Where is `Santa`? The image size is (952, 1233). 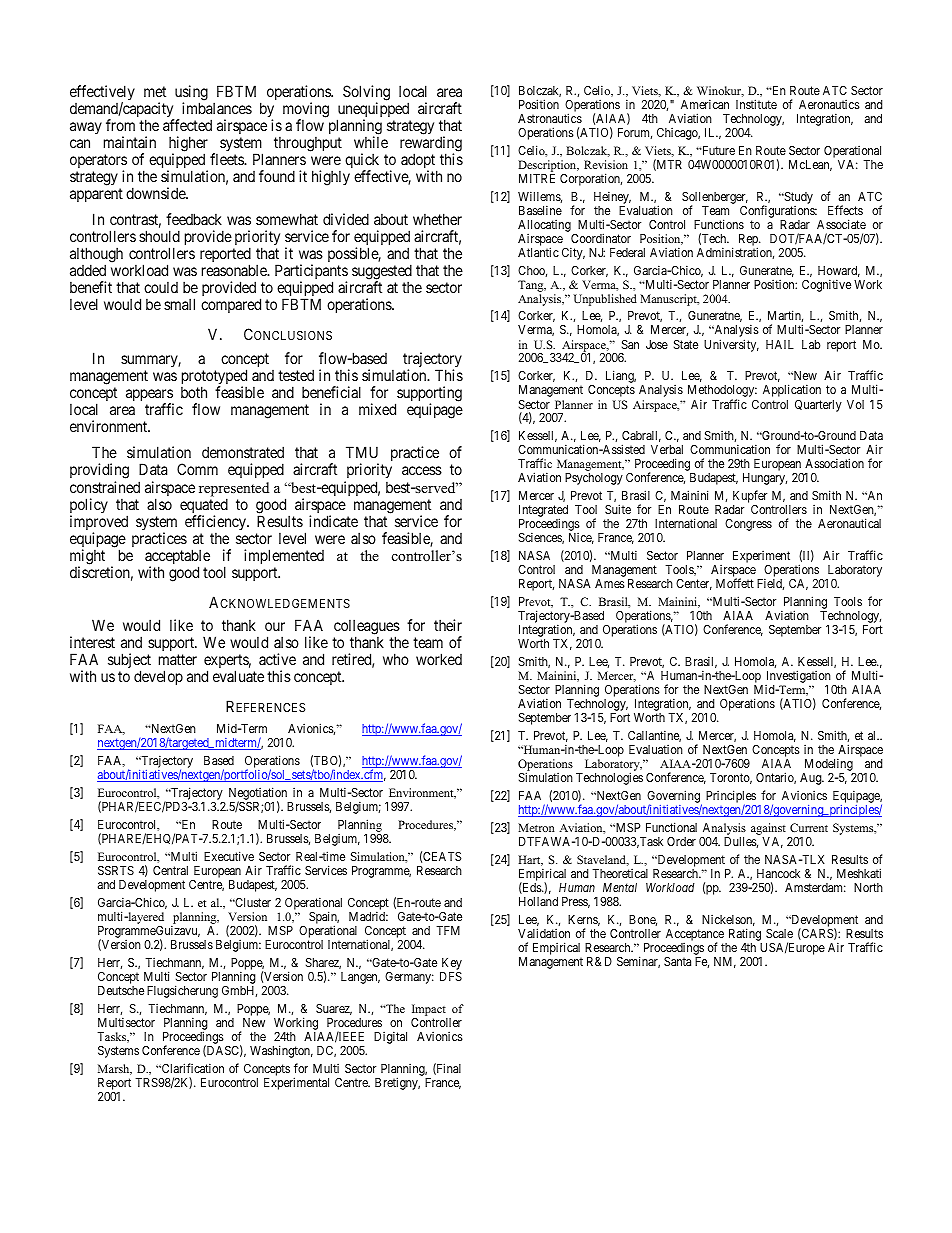 Santa is located at coordinates (677, 961).
